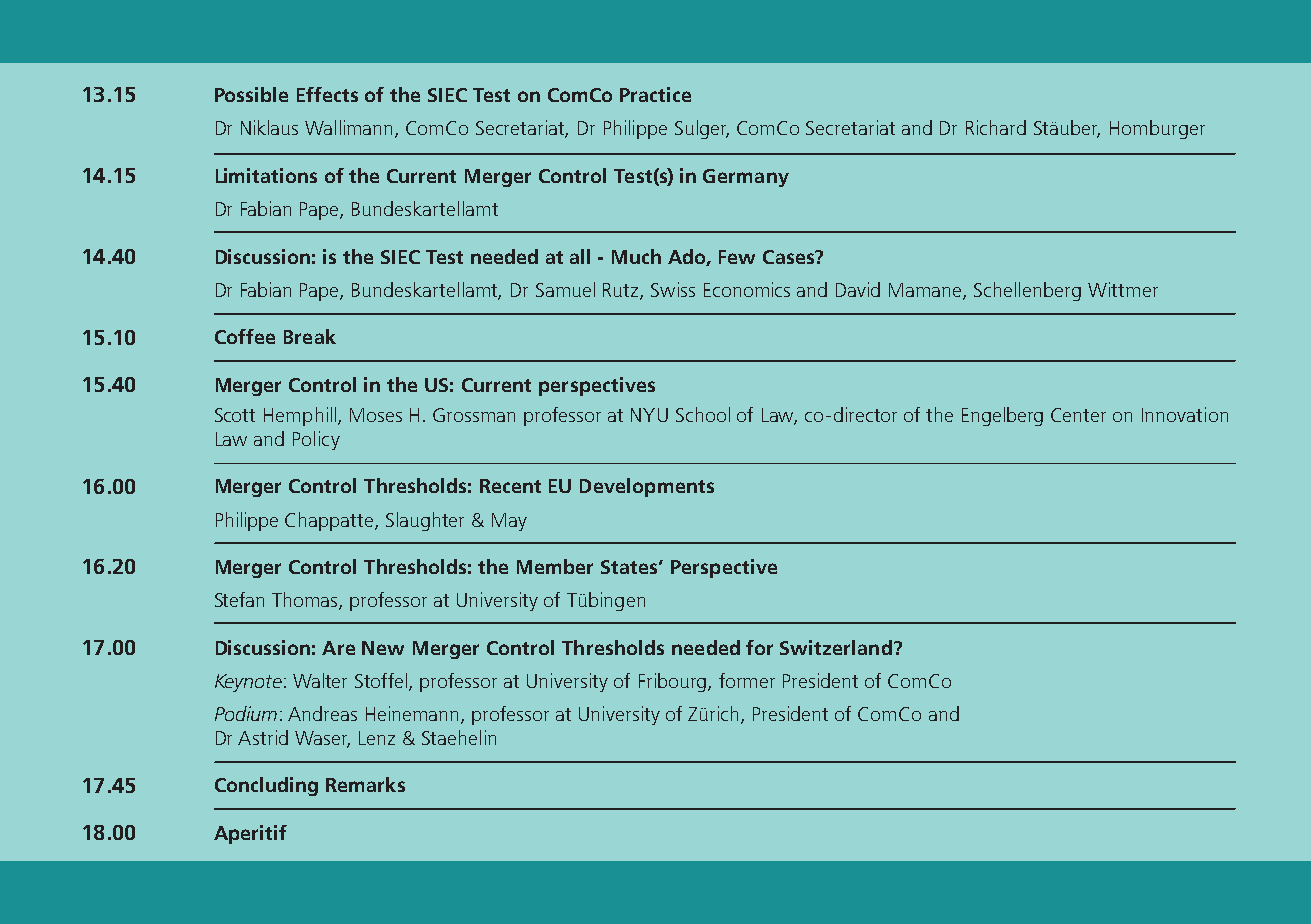 The width and height of the screenshot is (1311, 924). What do you see at coordinates (365, 784) in the screenshot?
I see `Remarks` at bounding box center [365, 784].
